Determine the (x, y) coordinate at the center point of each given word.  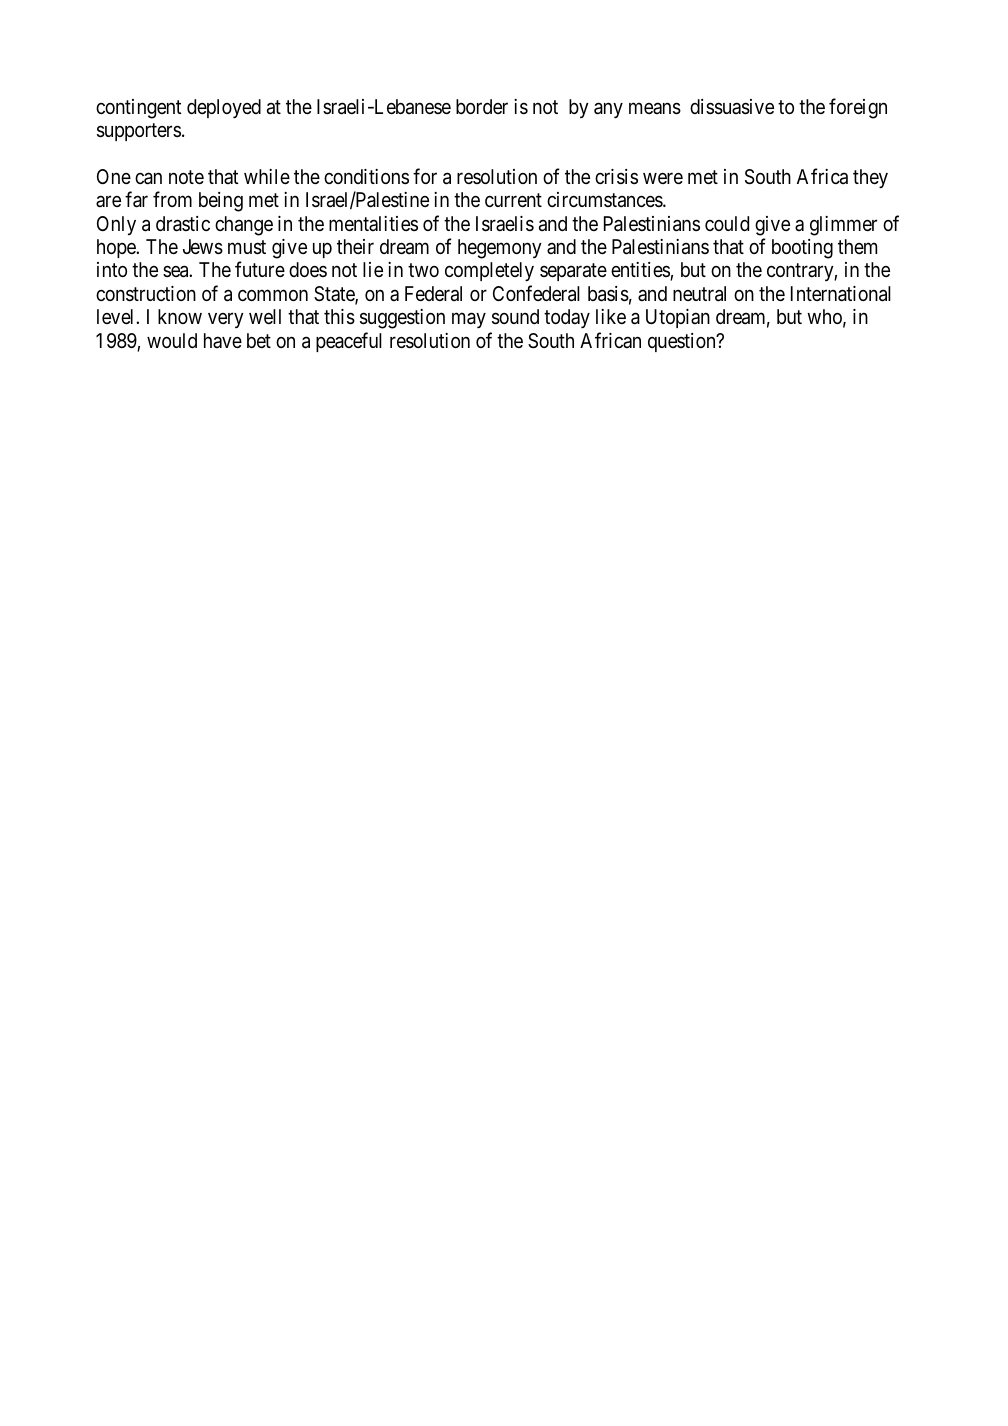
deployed (224, 108)
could (727, 223)
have (223, 340)
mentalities (373, 223)
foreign (858, 108)
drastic (183, 224)
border (482, 106)
